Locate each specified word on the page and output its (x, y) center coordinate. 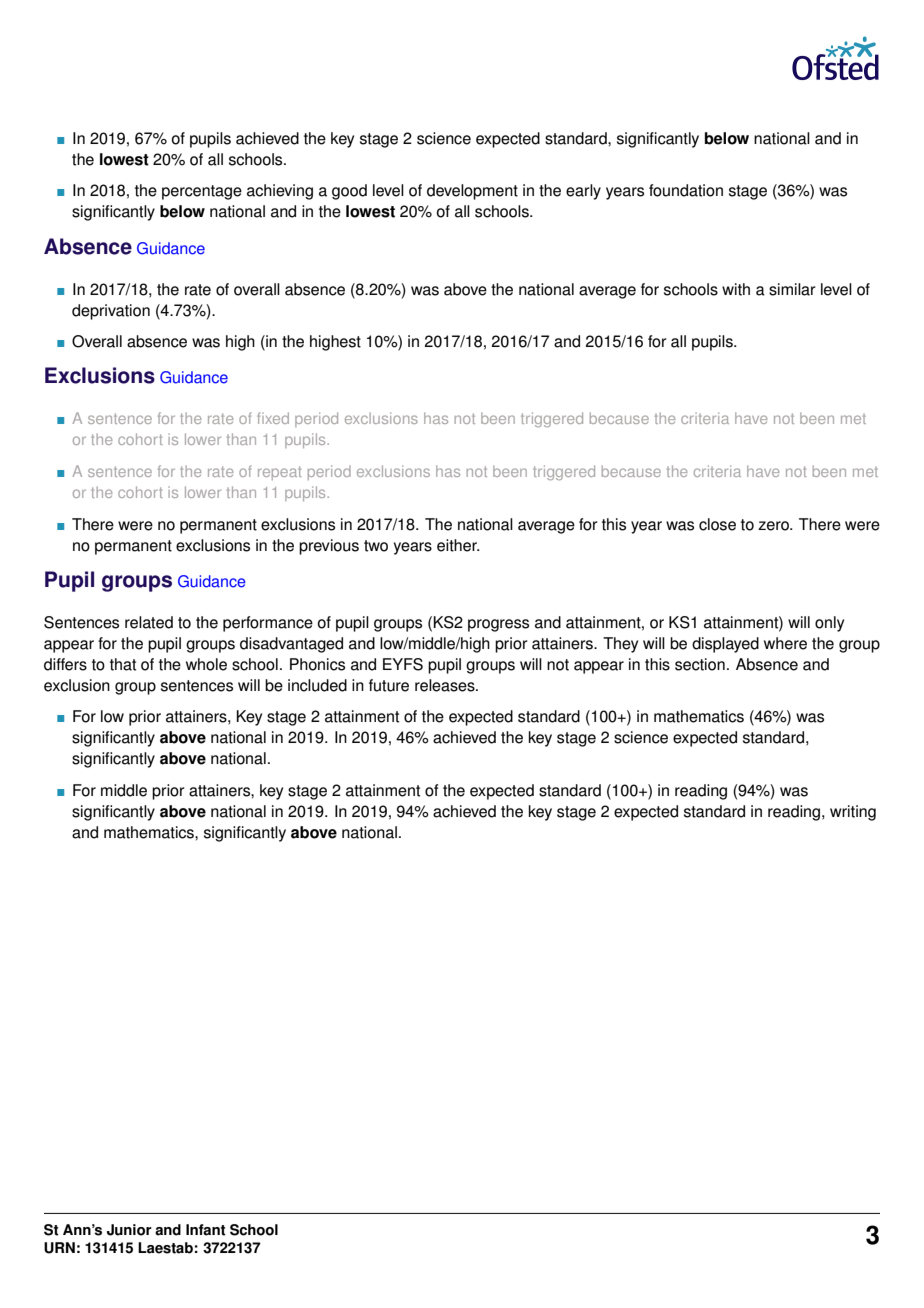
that (123, 664)
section (700, 664)
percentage (202, 192)
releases (446, 685)
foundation (686, 190)
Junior (129, 1230)
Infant (206, 1230)
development (472, 192)
